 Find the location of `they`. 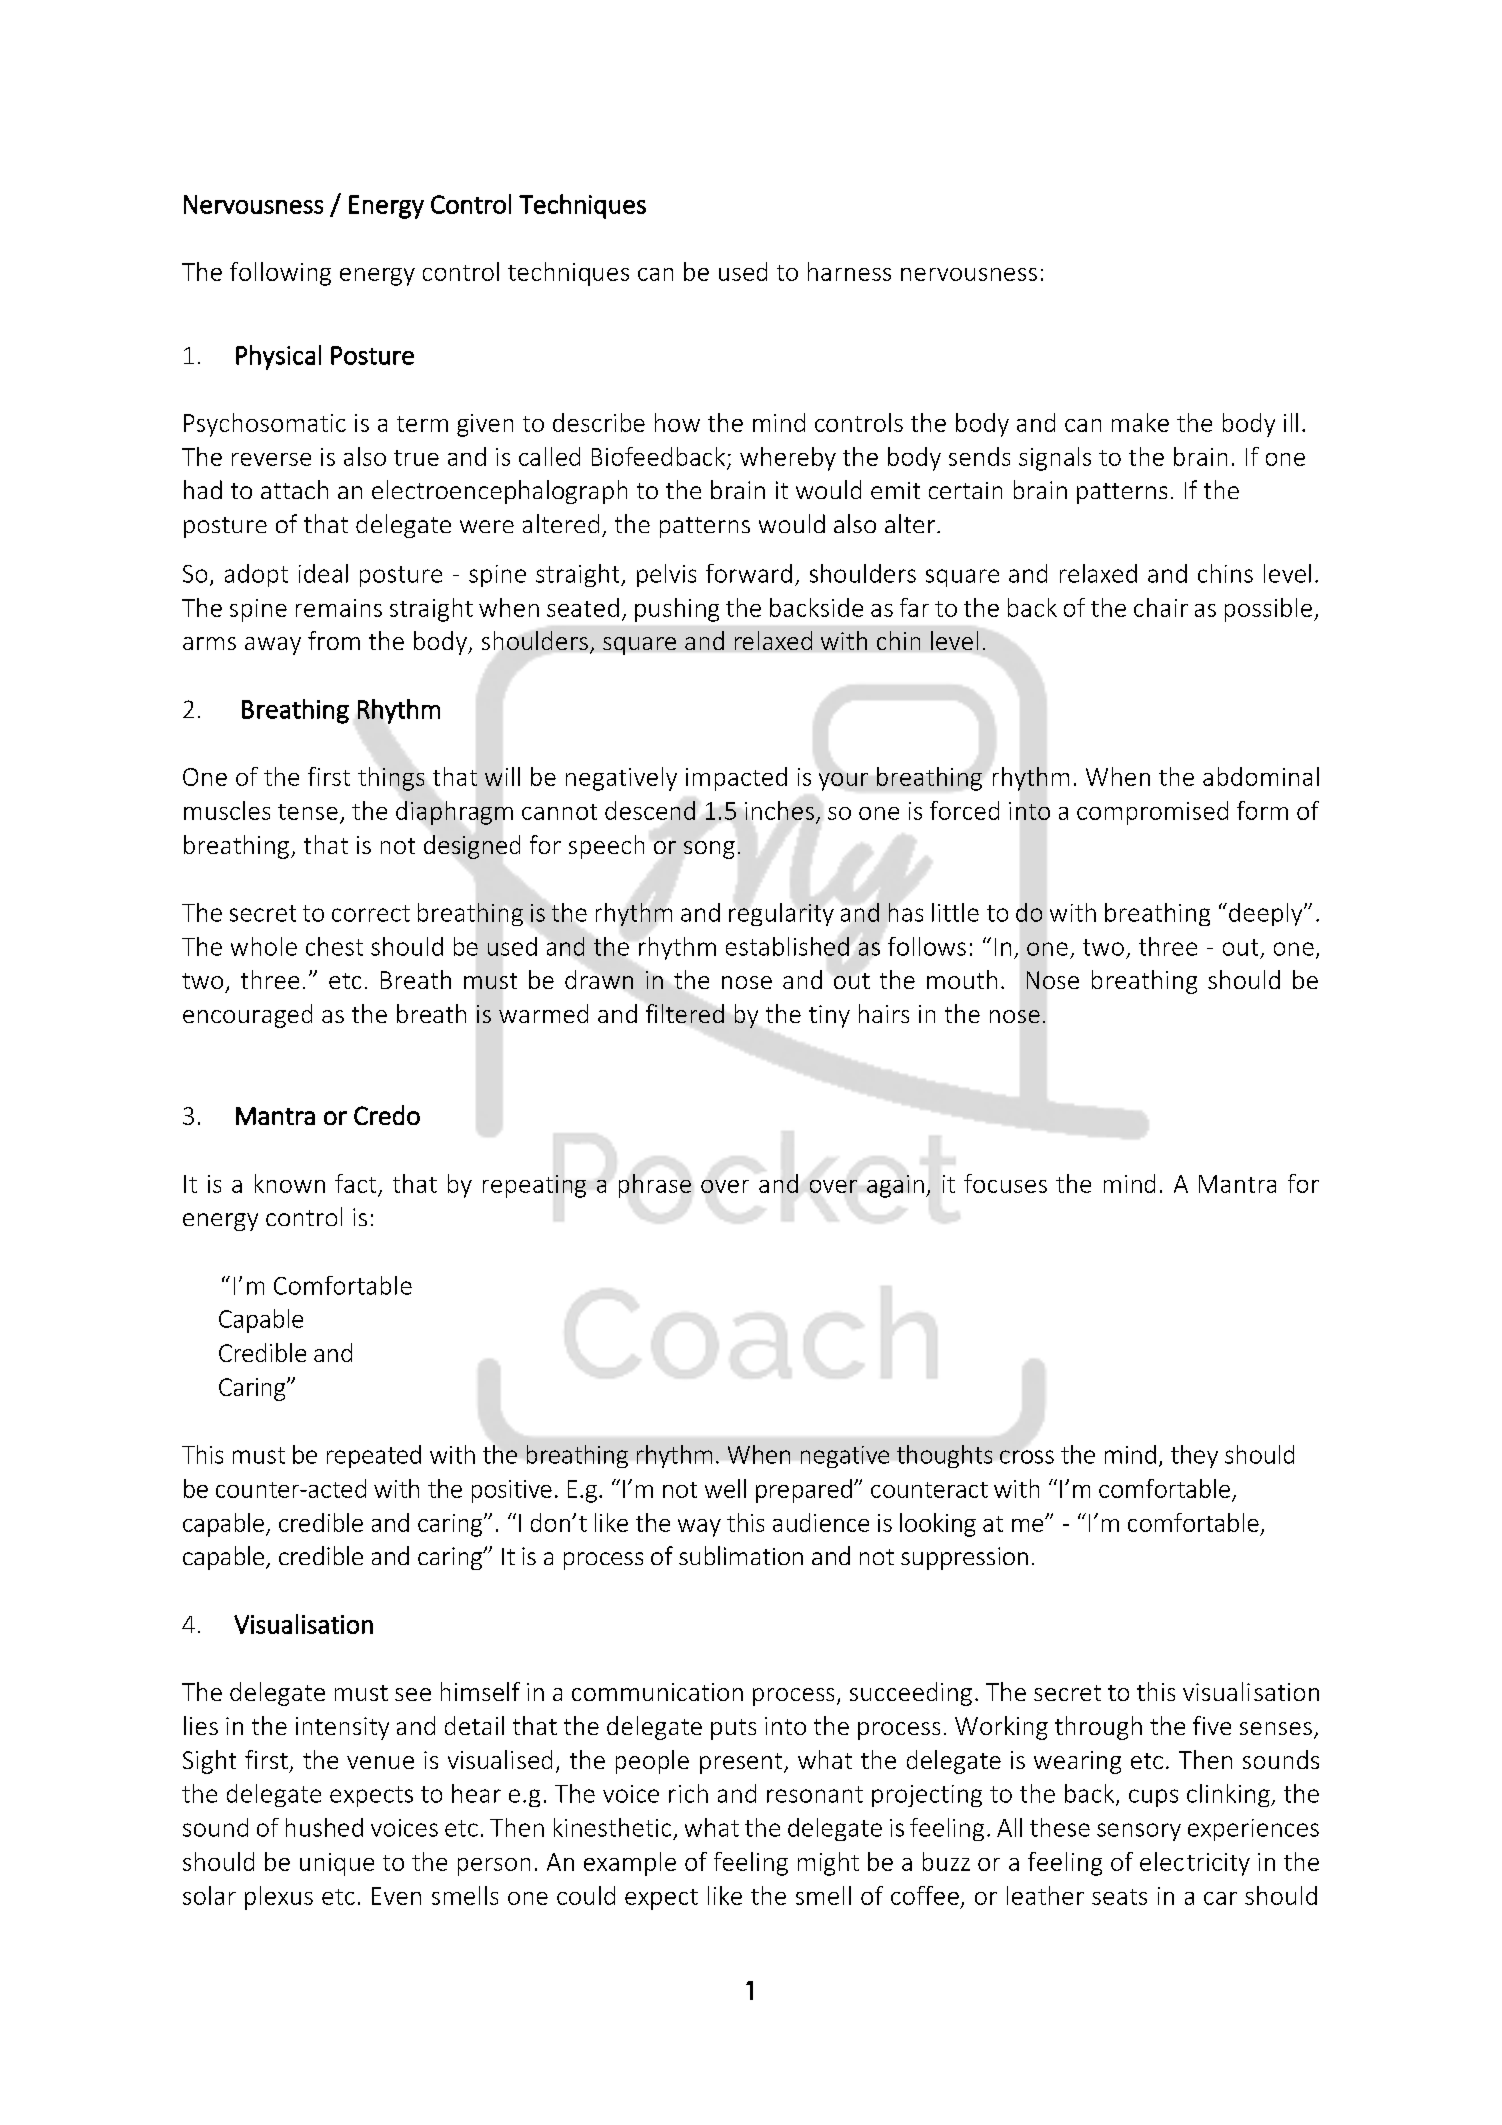

they is located at coordinates (1194, 1456).
